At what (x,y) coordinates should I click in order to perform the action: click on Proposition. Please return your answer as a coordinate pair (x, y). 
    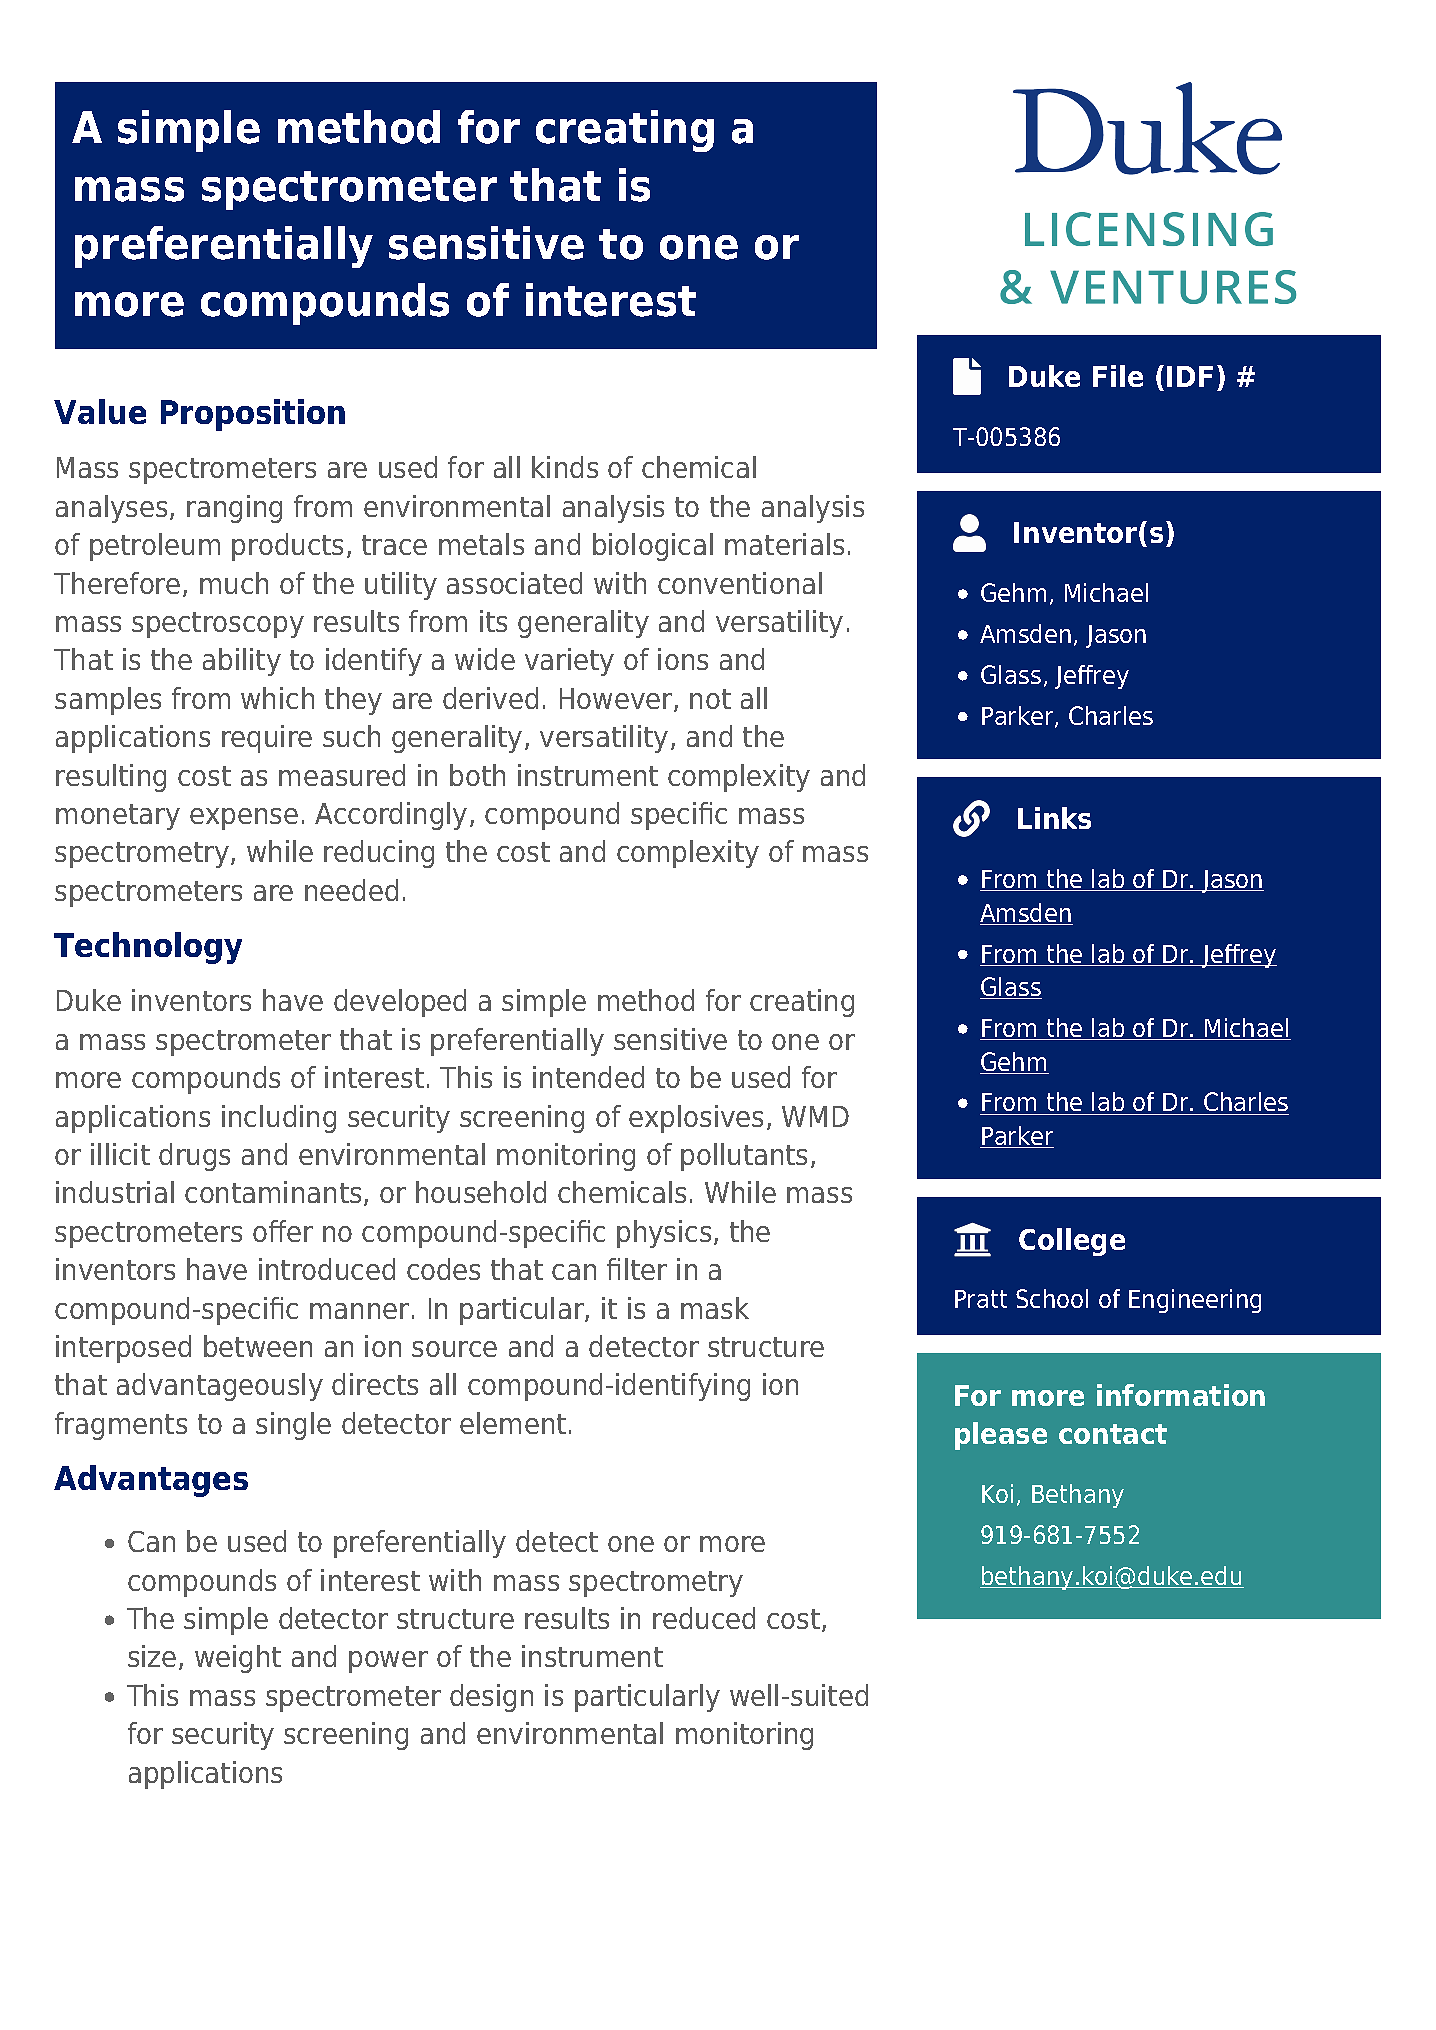
    Looking at the image, I should click on (253, 415).
